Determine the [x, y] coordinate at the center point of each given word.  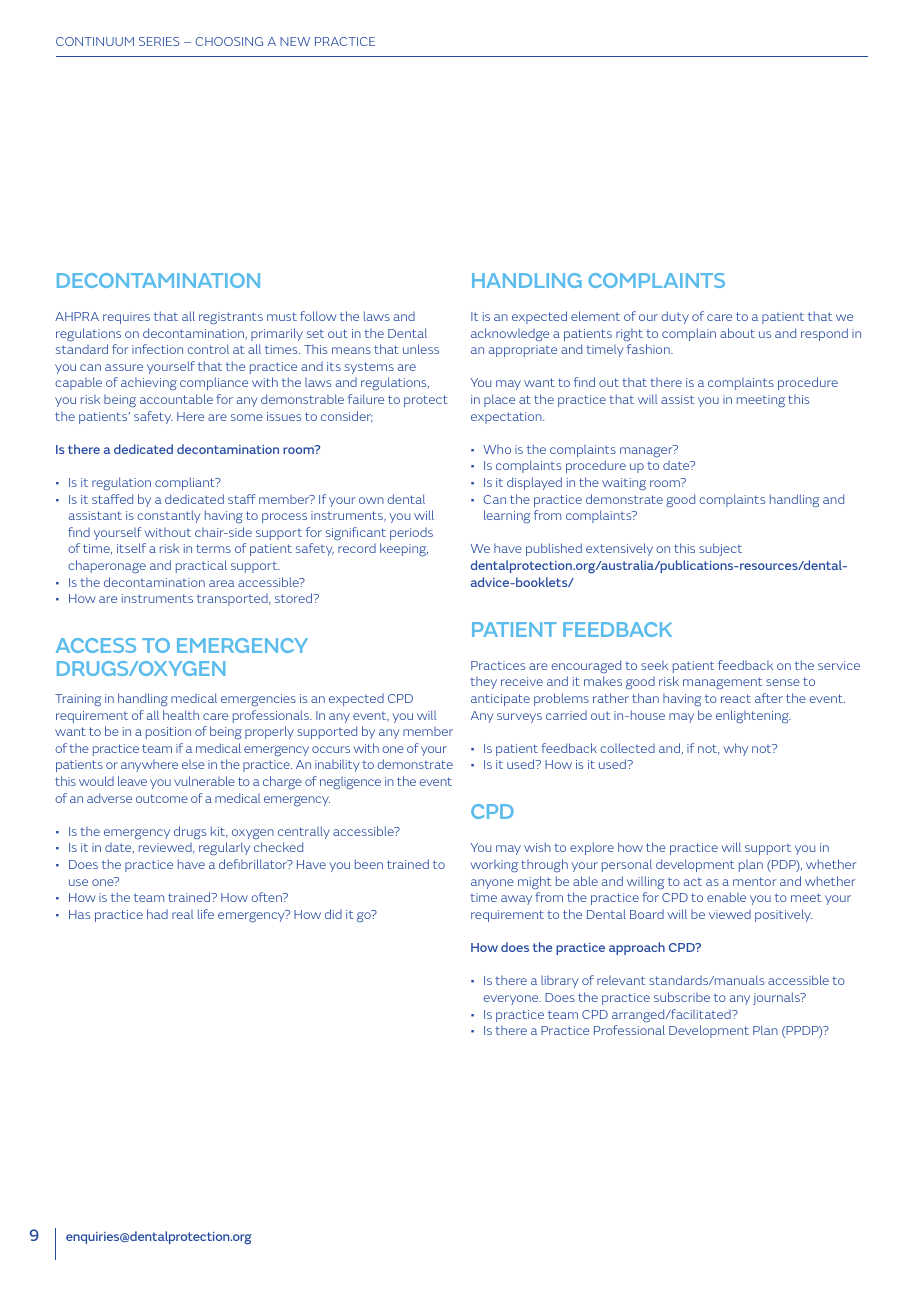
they [483, 682]
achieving [149, 383]
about [737, 333]
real [183, 914]
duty [675, 317]
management [722, 683]
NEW [295, 41]
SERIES [159, 41]
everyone [512, 1000]
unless [421, 349]
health [181, 715]
